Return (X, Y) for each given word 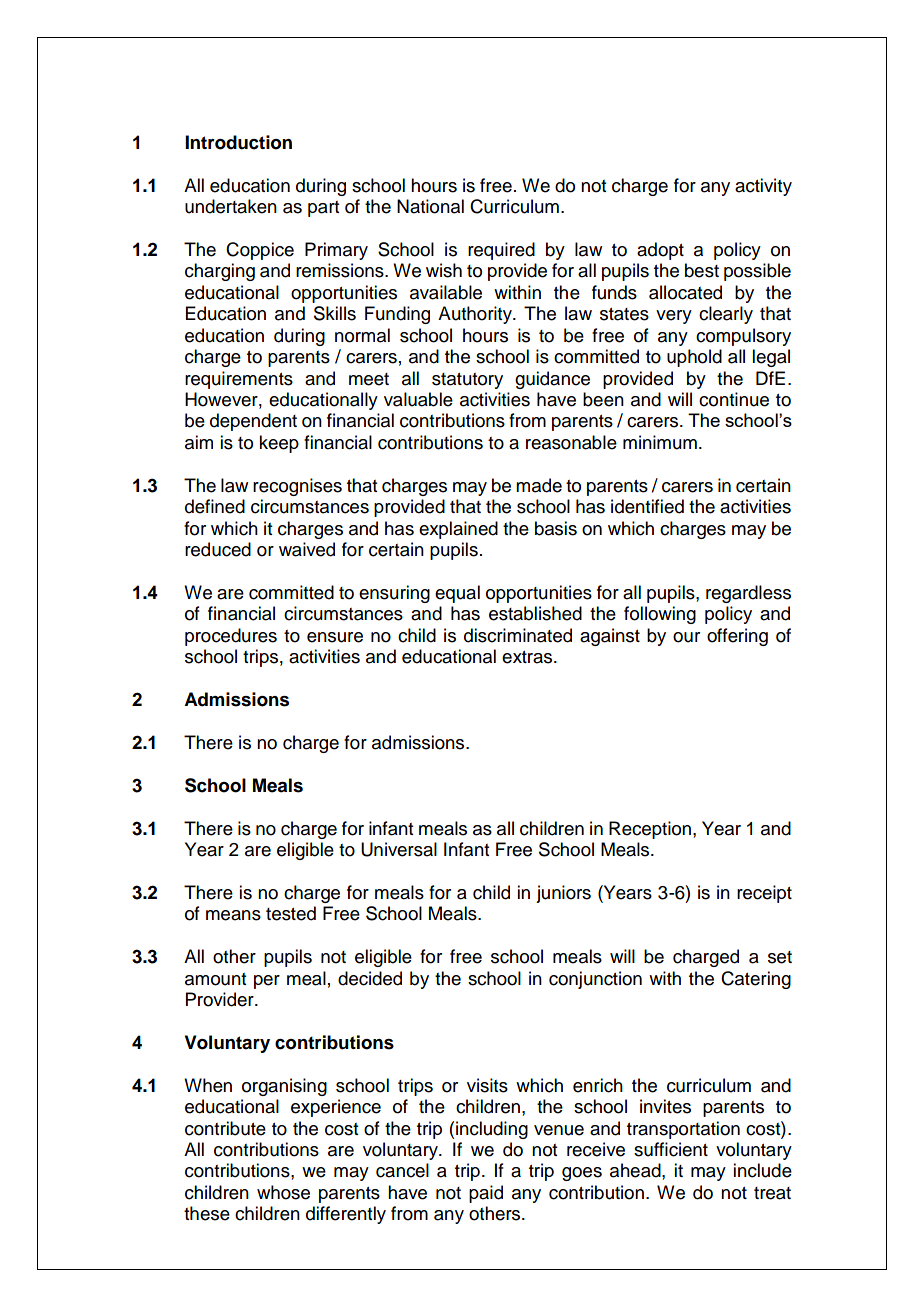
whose (283, 1192)
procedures (231, 637)
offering (737, 637)
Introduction (238, 142)
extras (528, 657)
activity (763, 187)
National (430, 206)
